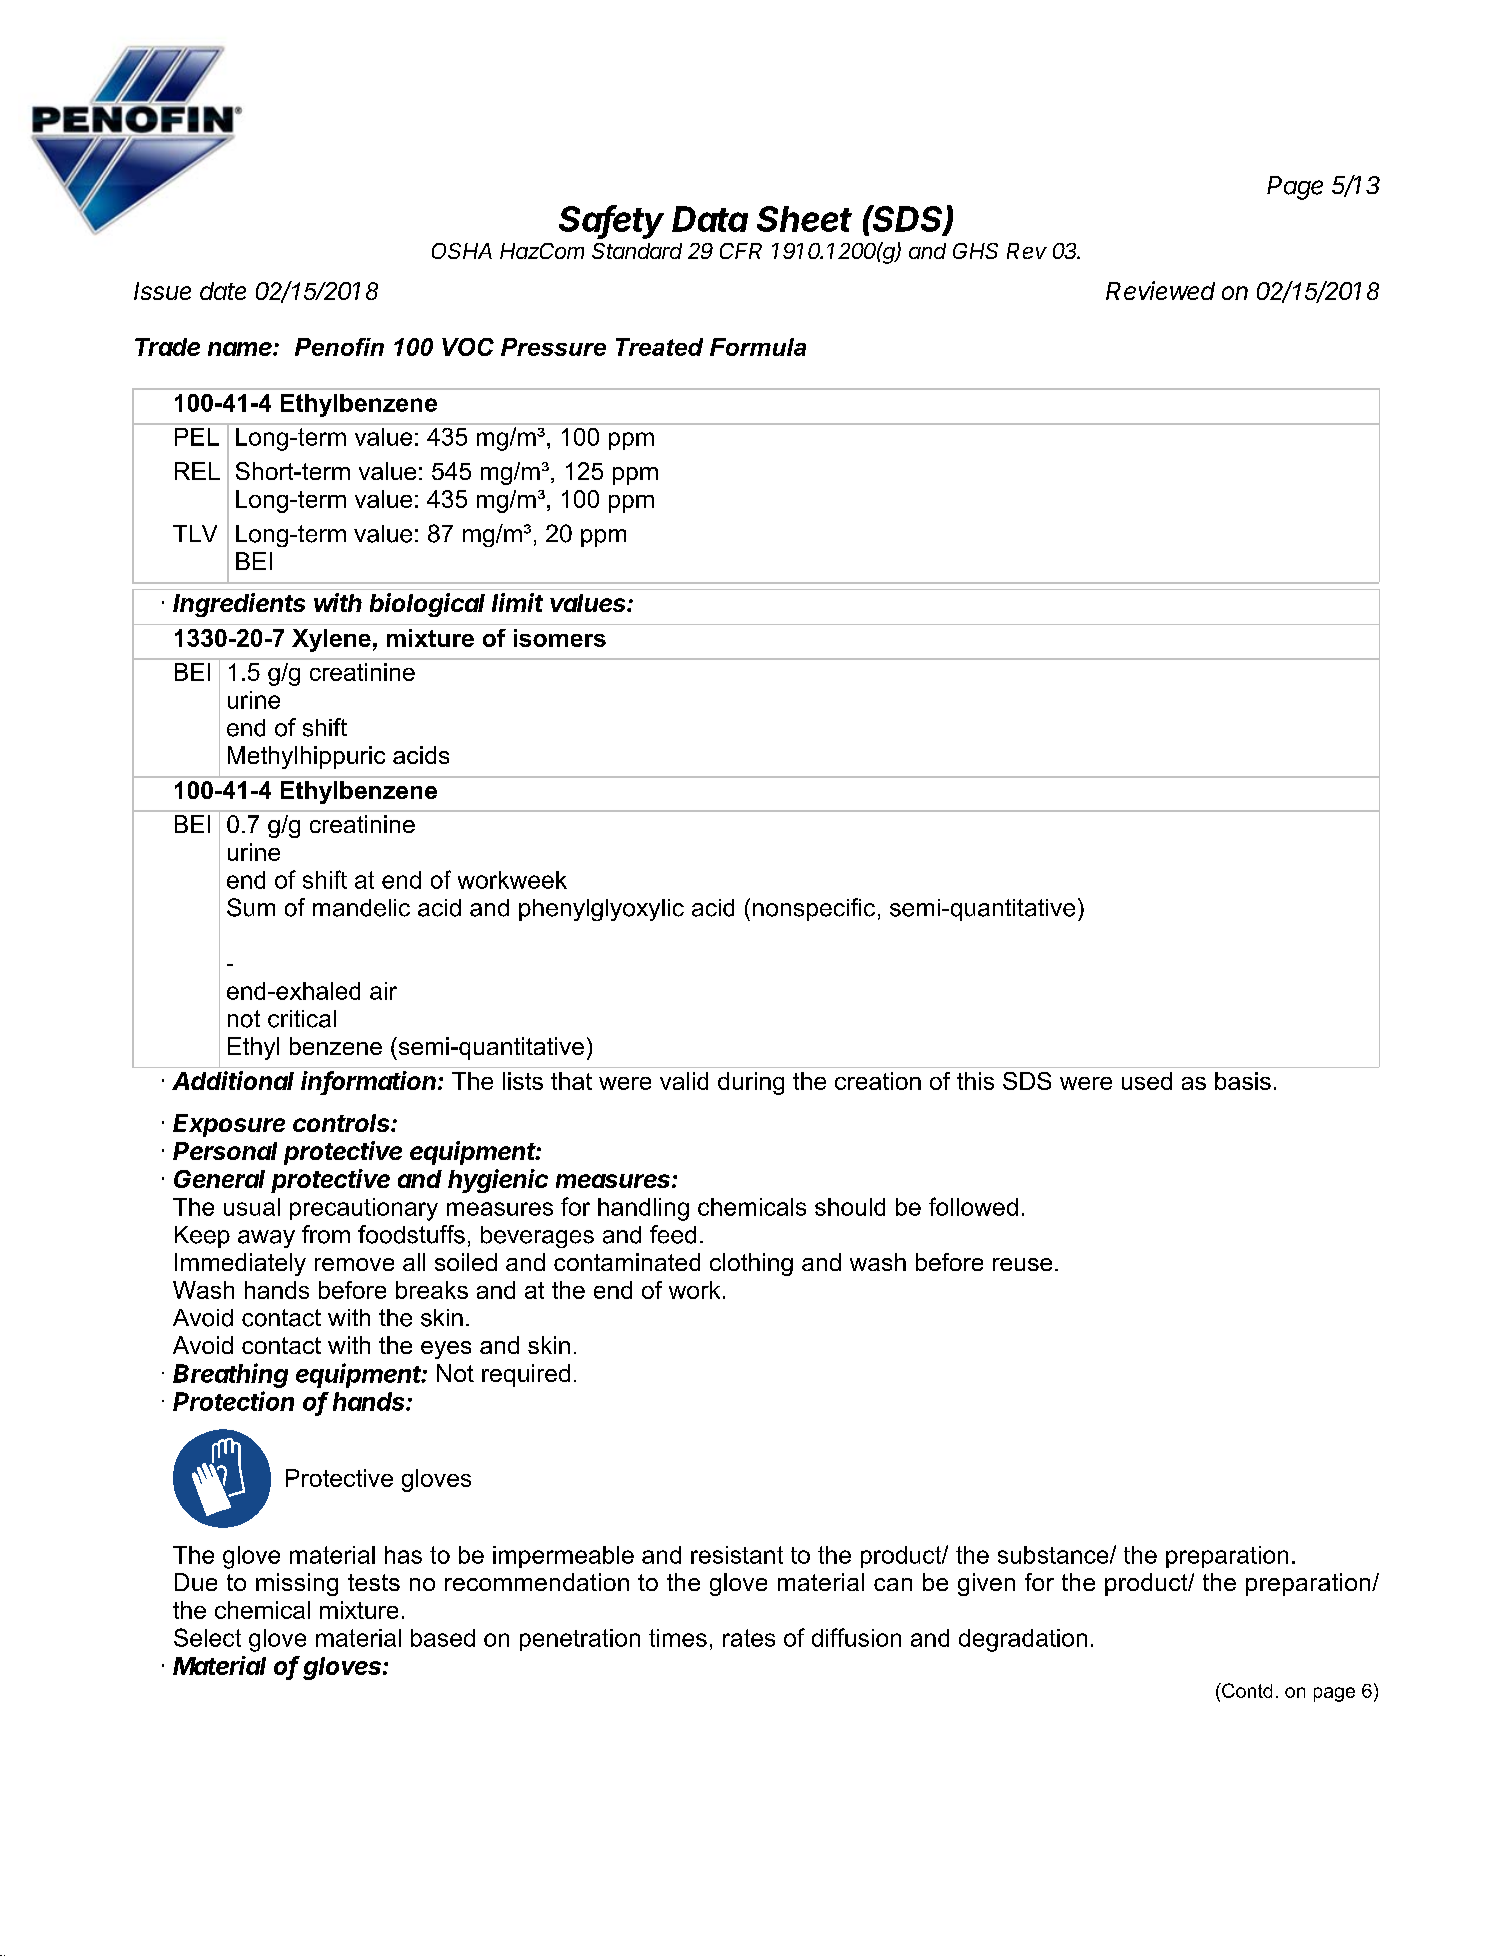 The image size is (1512, 1957). What do you see at coordinates (223, 291) in the document?
I see `date` at bounding box center [223, 291].
